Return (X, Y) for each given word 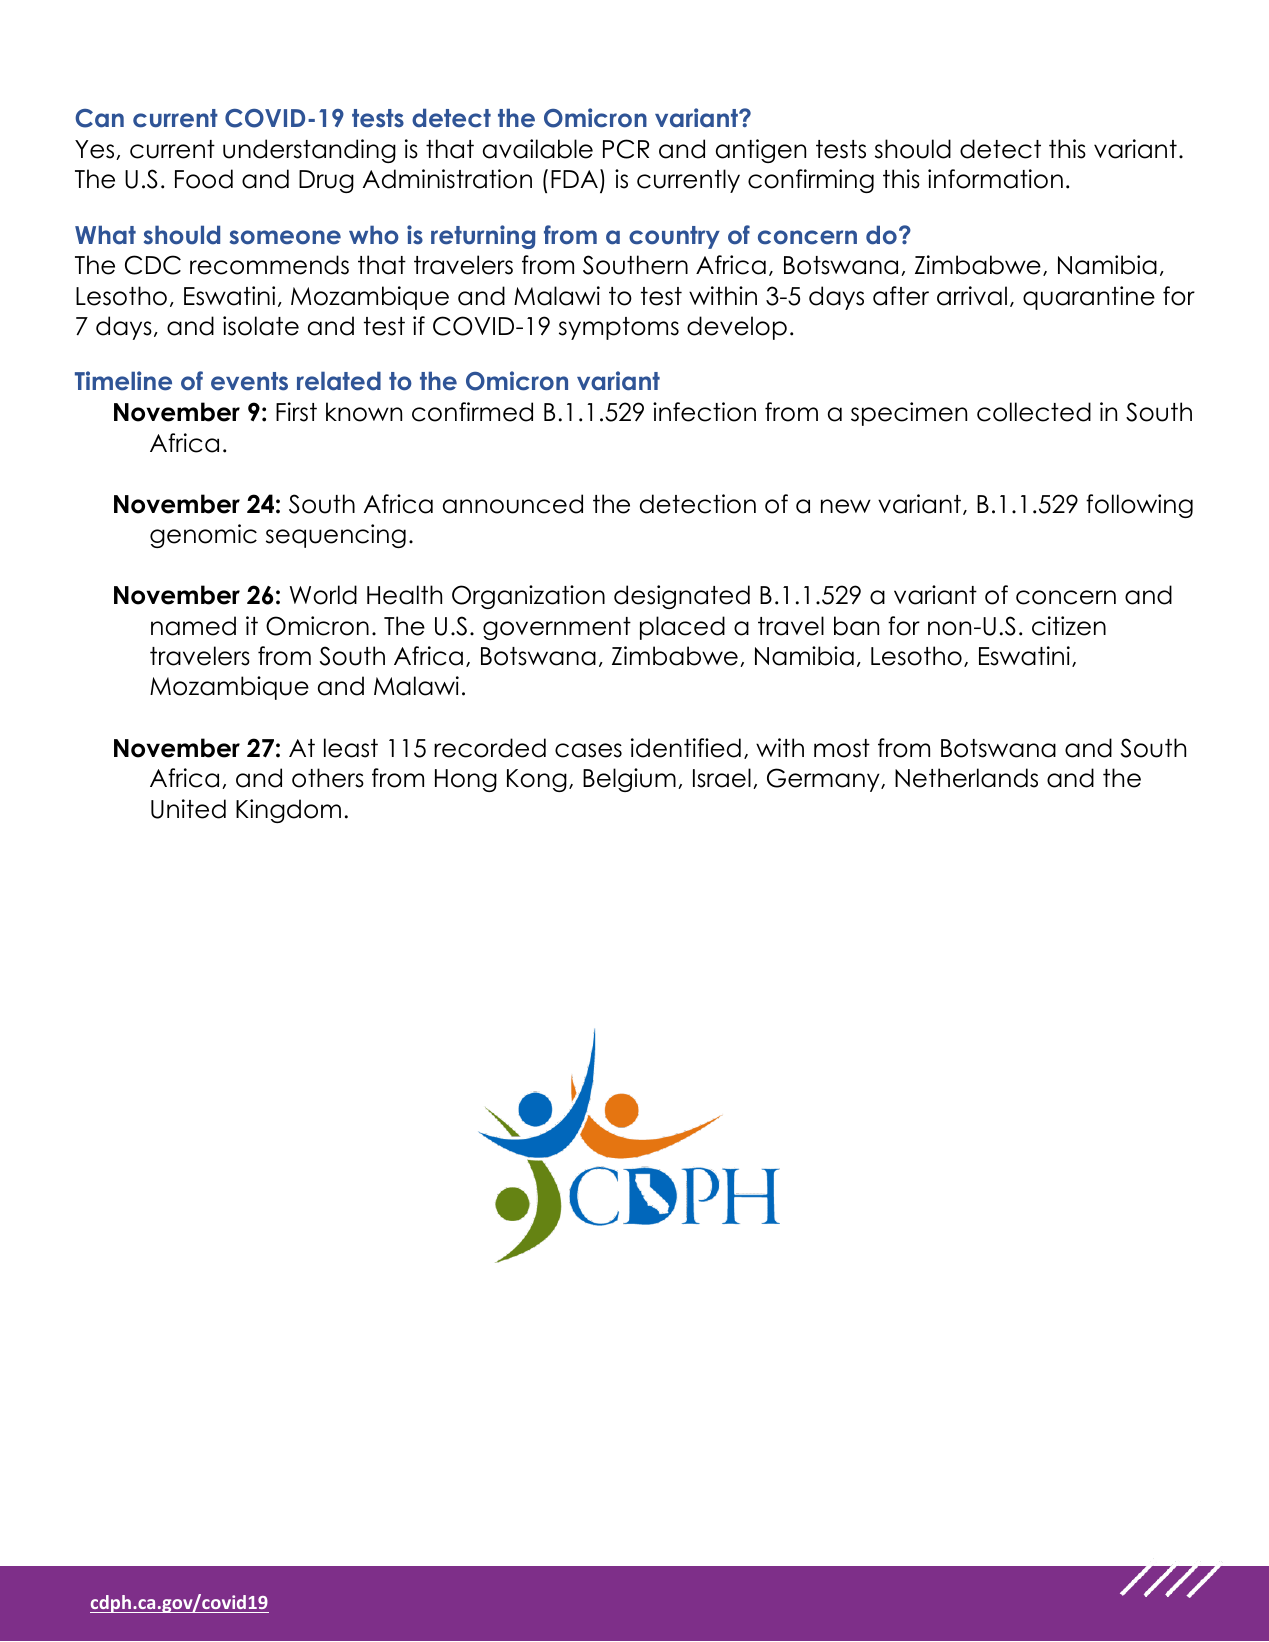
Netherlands (966, 778)
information (995, 179)
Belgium (629, 780)
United (188, 809)
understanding (309, 151)
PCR (626, 149)
